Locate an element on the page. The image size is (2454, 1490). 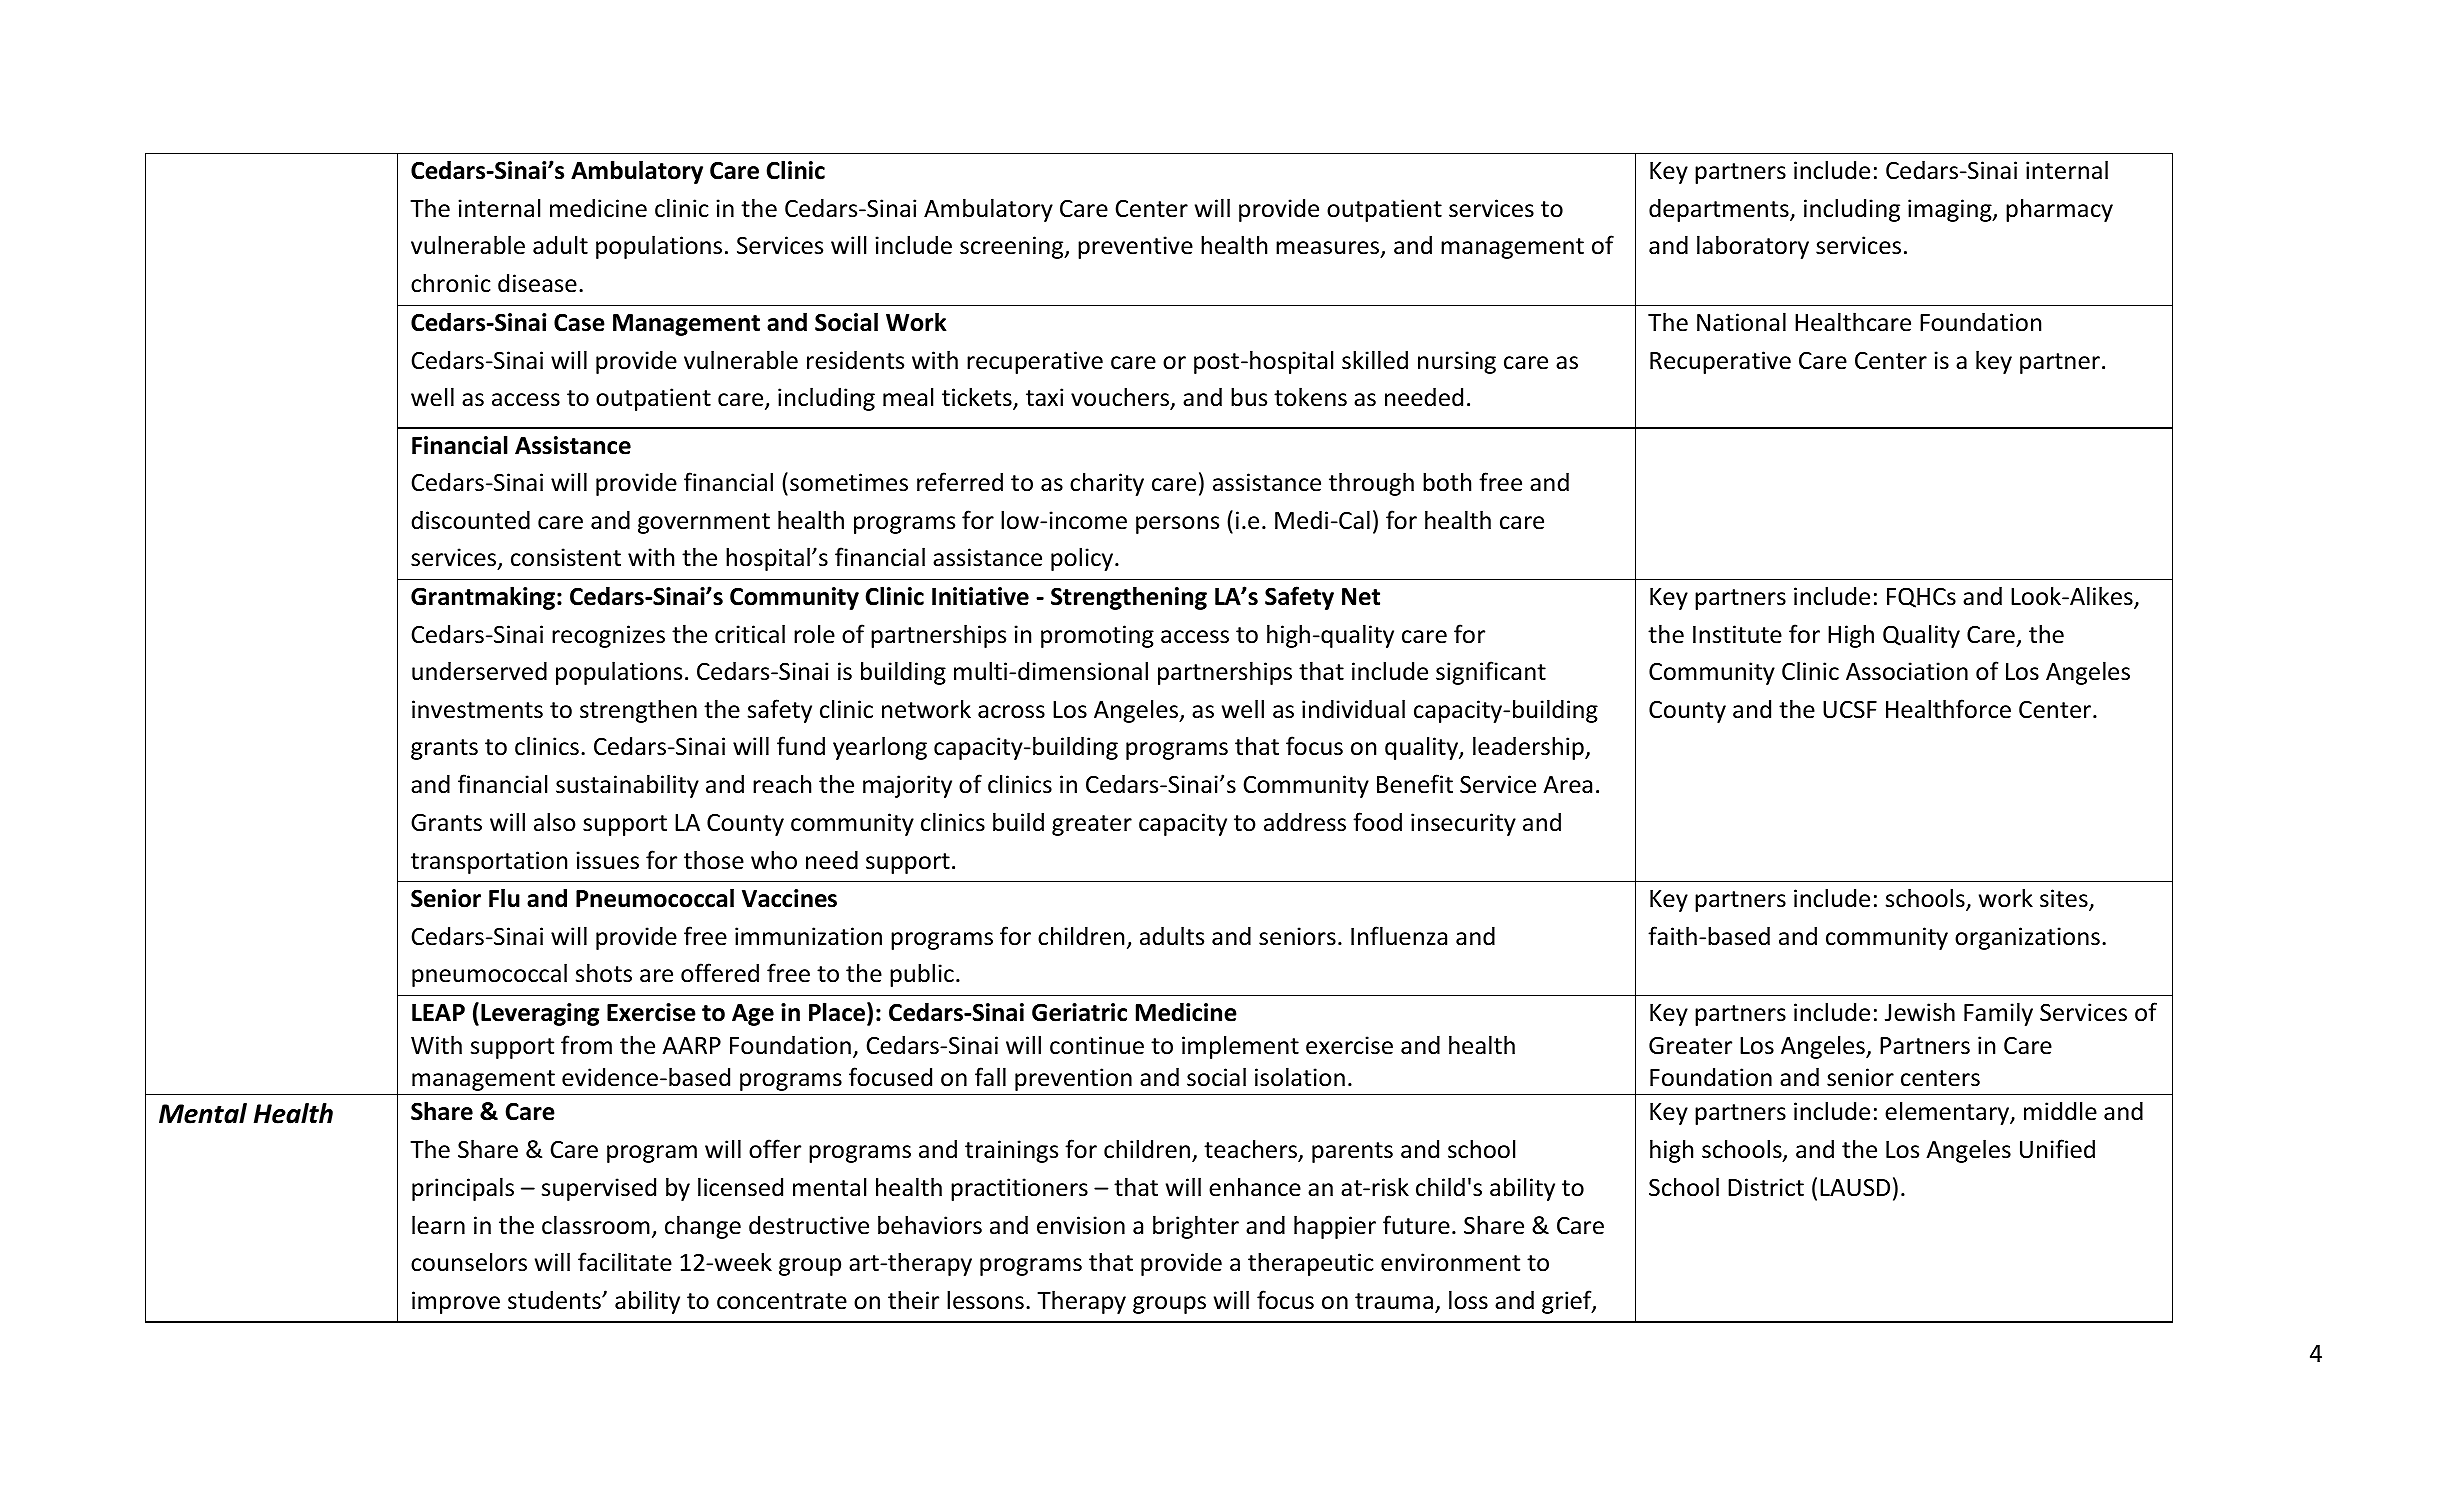
laboratory is located at coordinates (1753, 247).
